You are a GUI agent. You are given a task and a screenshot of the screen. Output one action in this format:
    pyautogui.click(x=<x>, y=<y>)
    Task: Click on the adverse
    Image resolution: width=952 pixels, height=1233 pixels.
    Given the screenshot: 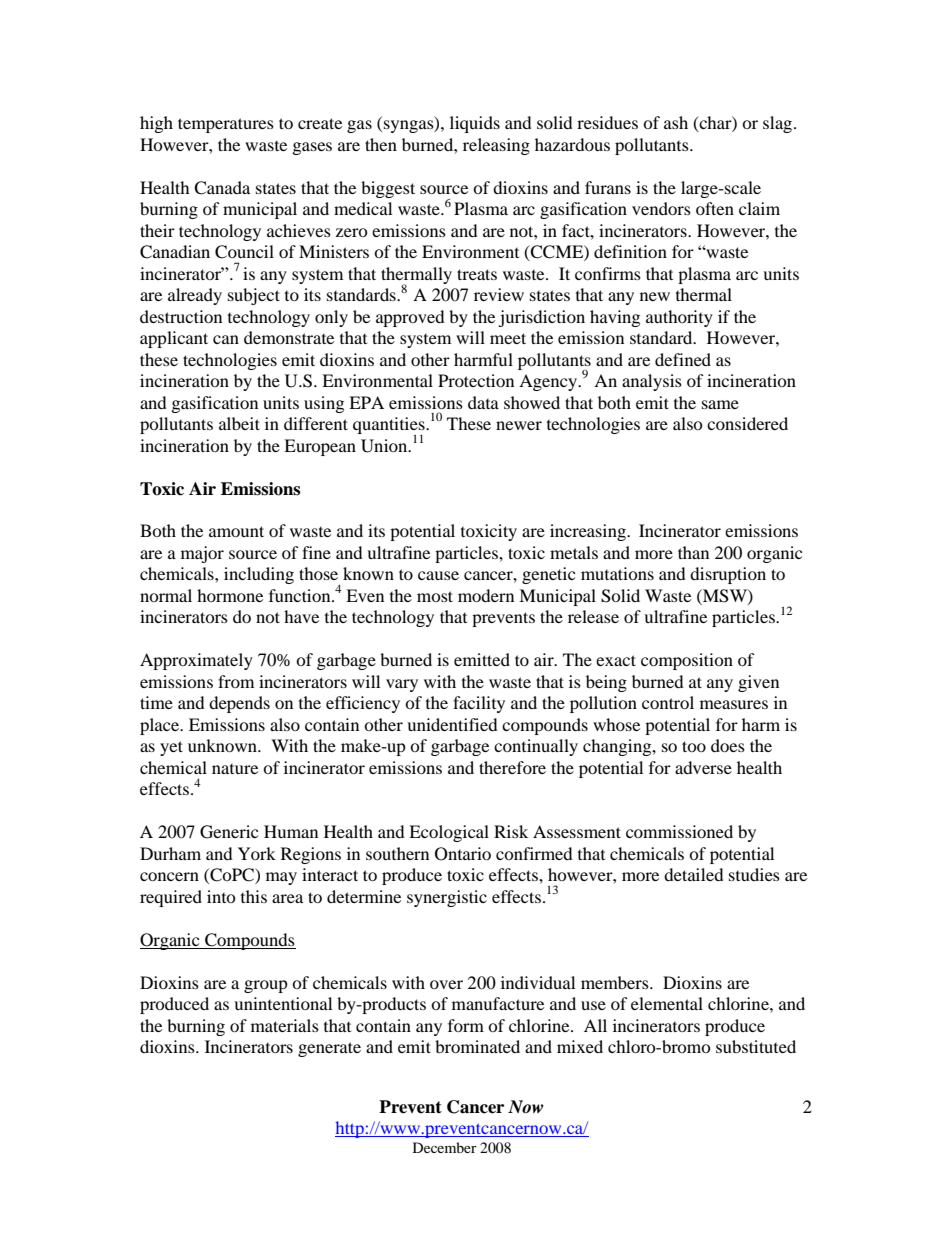 What is the action you would take?
    pyautogui.click(x=703, y=767)
